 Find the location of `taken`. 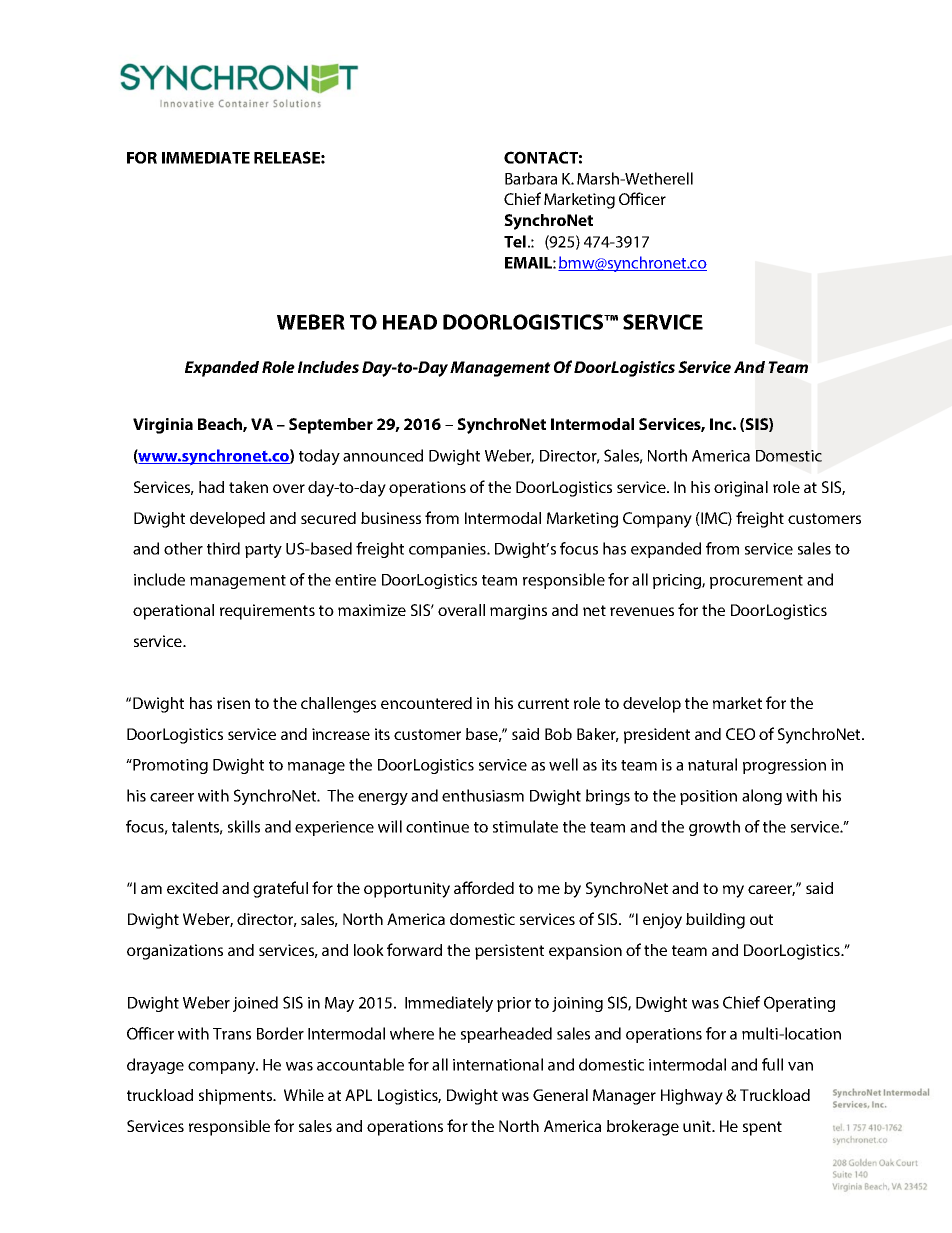

taken is located at coordinates (248, 487).
